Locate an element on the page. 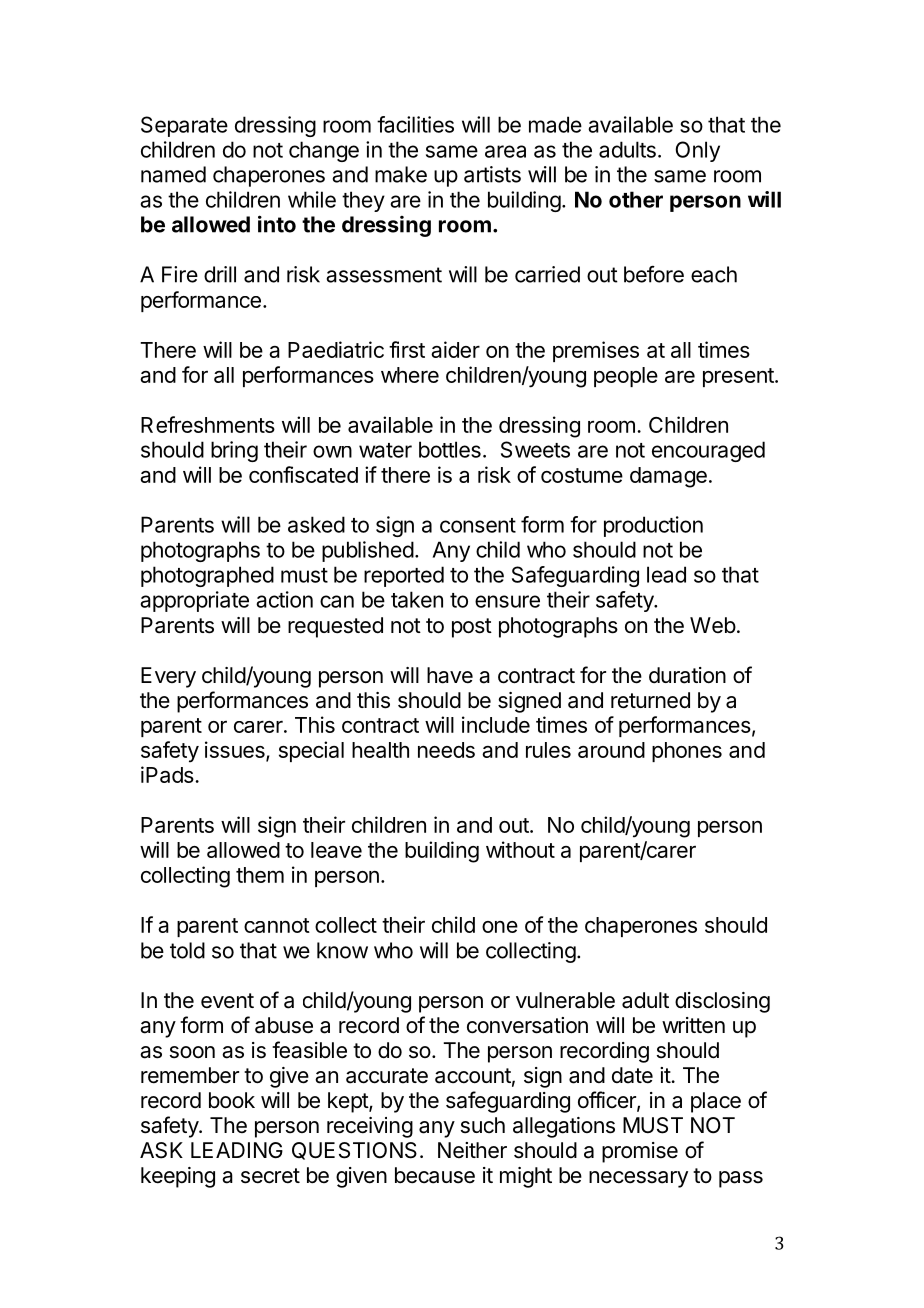  damage is located at coordinates (668, 477).
